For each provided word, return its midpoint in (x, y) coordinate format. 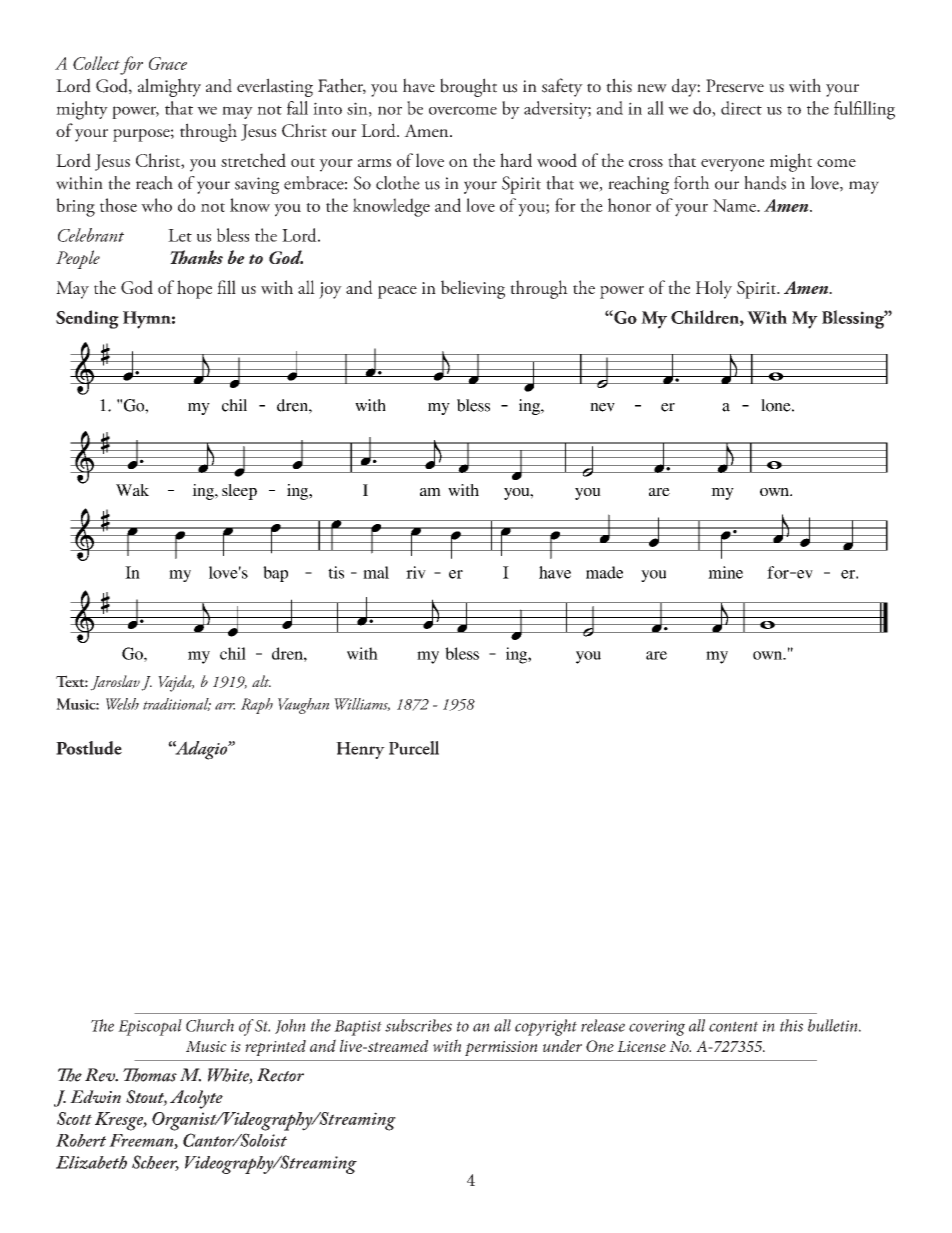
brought (468, 87)
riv (416, 572)
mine (725, 572)
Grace (168, 63)
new (652, 88)
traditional (177, 704)
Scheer (155, 1163)
